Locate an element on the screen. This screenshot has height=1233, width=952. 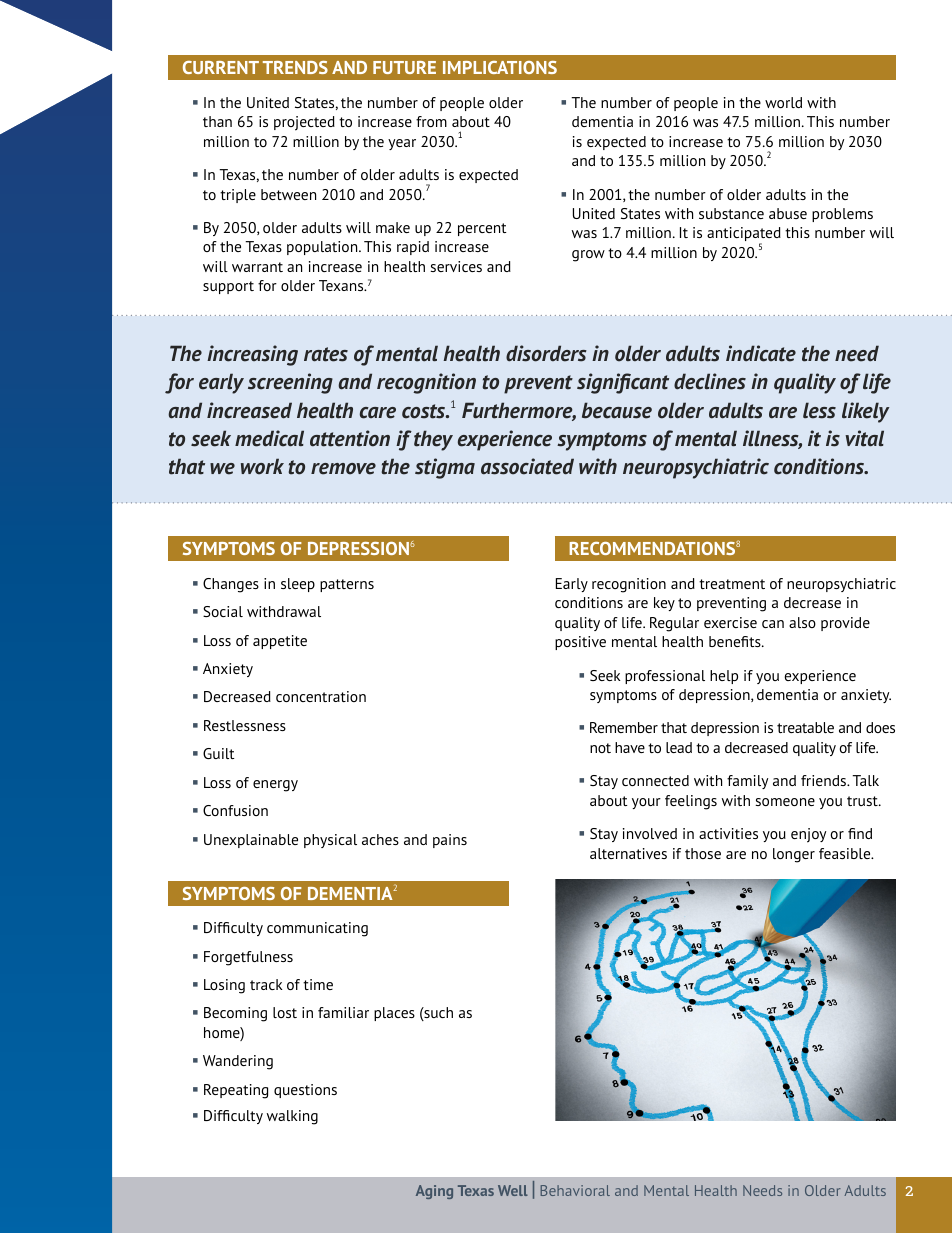
declines is located at coordinates (710, 381).
